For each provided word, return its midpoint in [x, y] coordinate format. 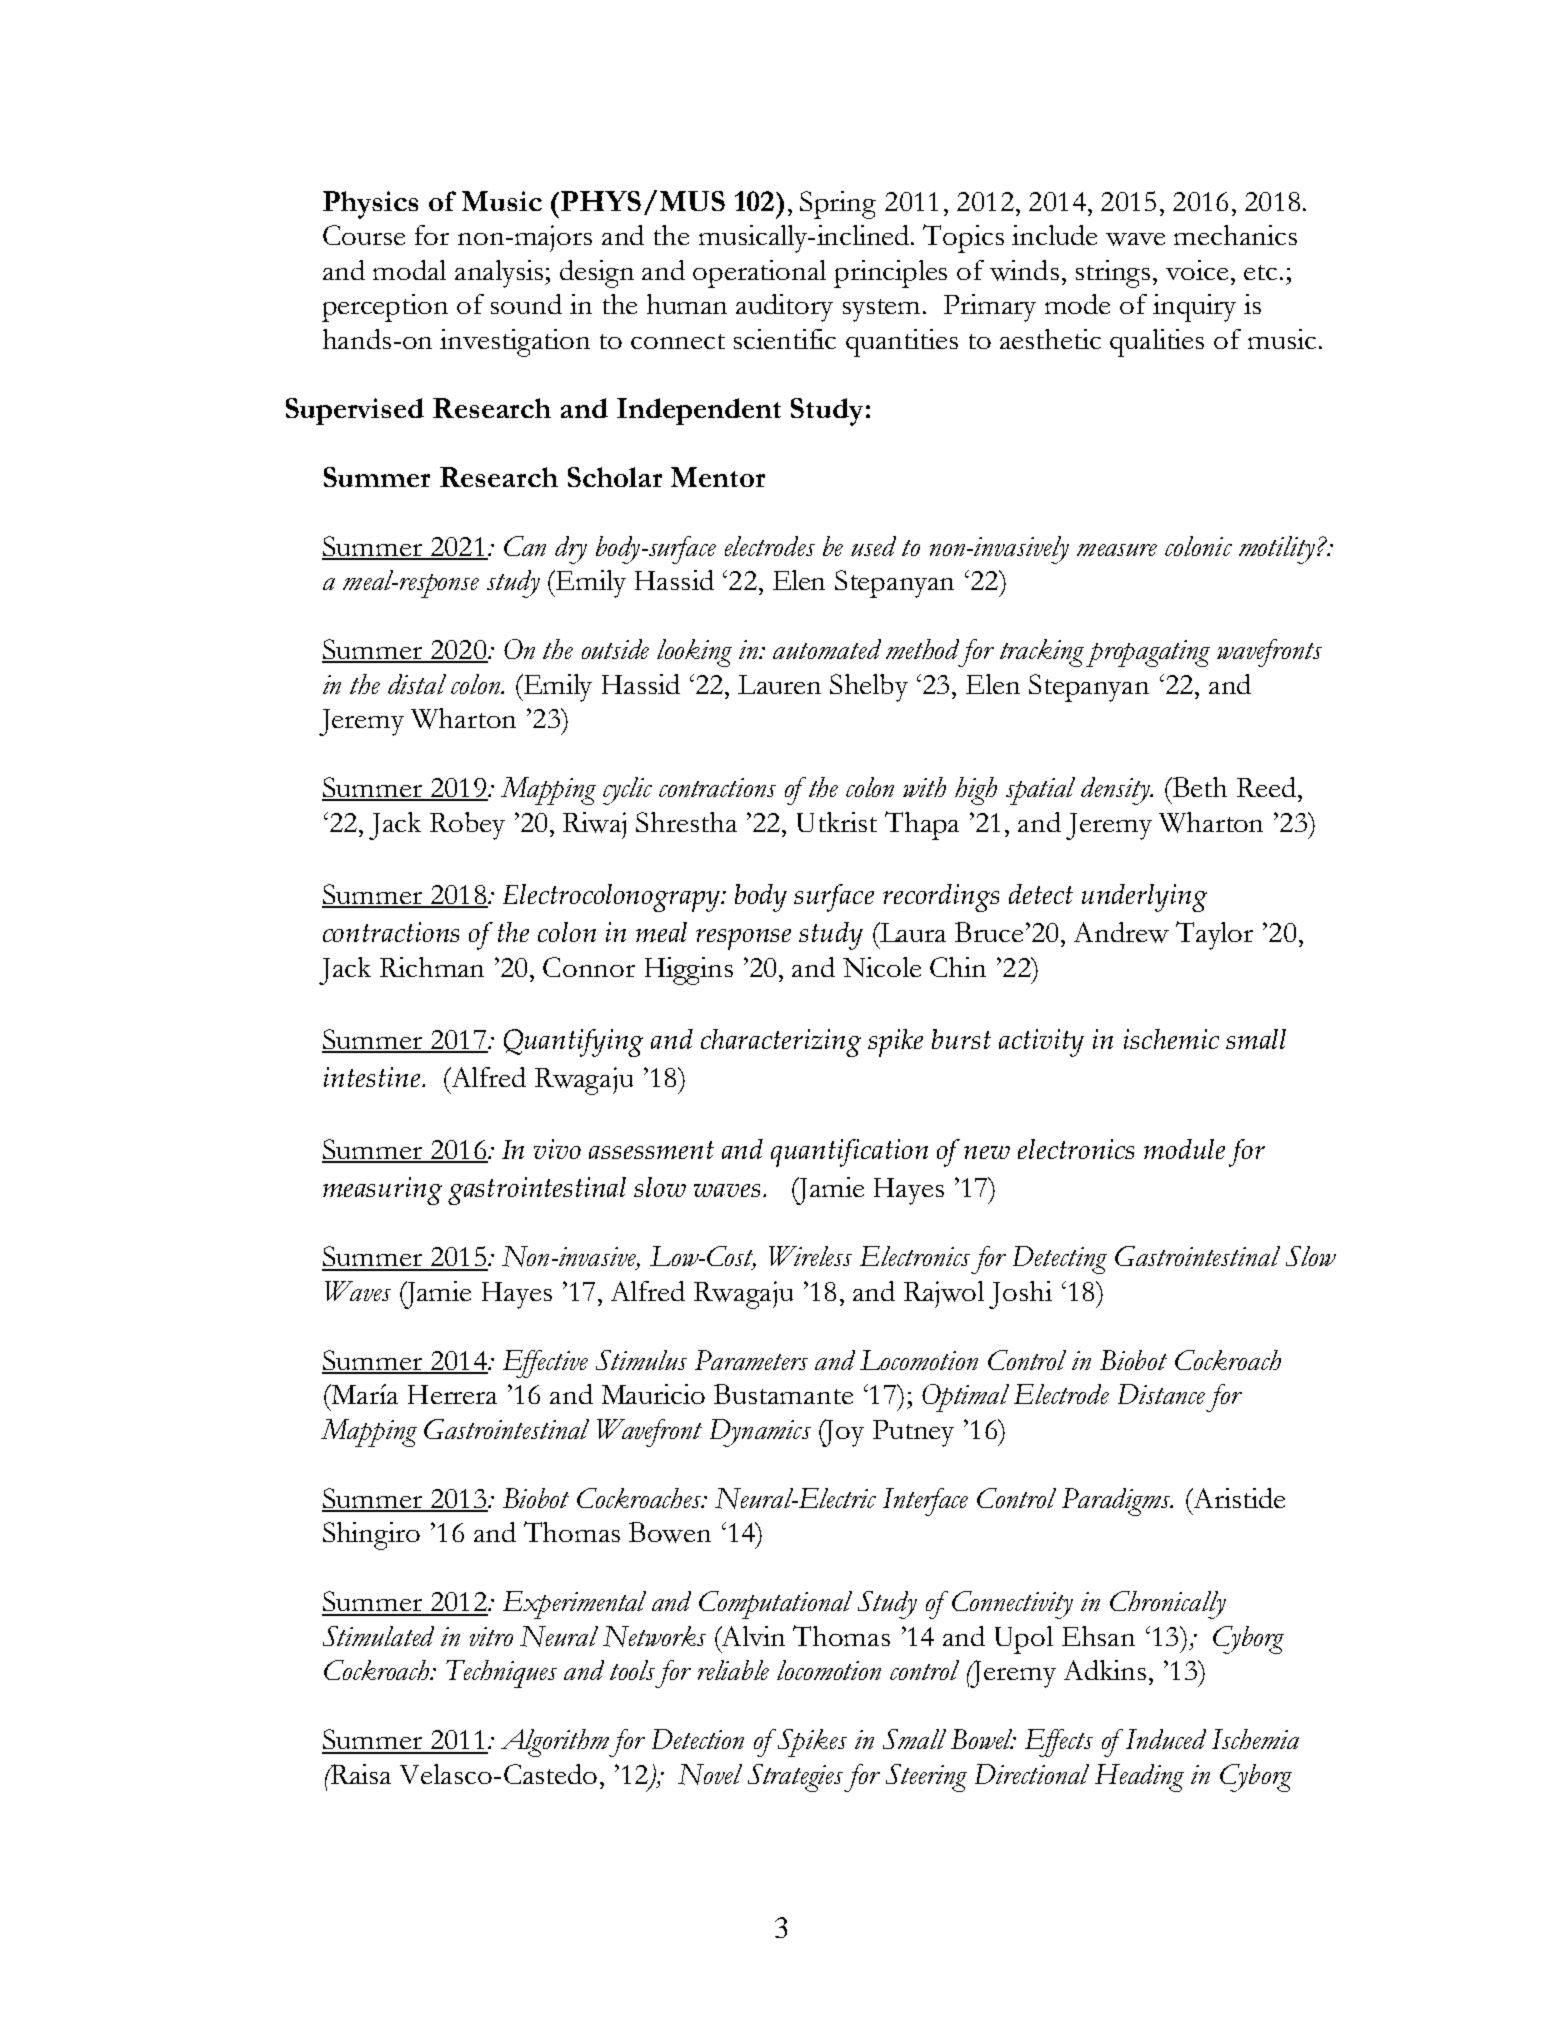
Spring [838, 205]
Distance [1161, 1394]
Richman [432, 967]
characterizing [781, 1043]
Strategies [796, 1778]
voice [1197, 270]
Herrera [452, 1394]
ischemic [1171, 1039]
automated [827, 649]
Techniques [501, 1674]
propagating [1148, 653]
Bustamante [783, 1394]
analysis [500, 274]
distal [417, 684]
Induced [1166, 1739]
